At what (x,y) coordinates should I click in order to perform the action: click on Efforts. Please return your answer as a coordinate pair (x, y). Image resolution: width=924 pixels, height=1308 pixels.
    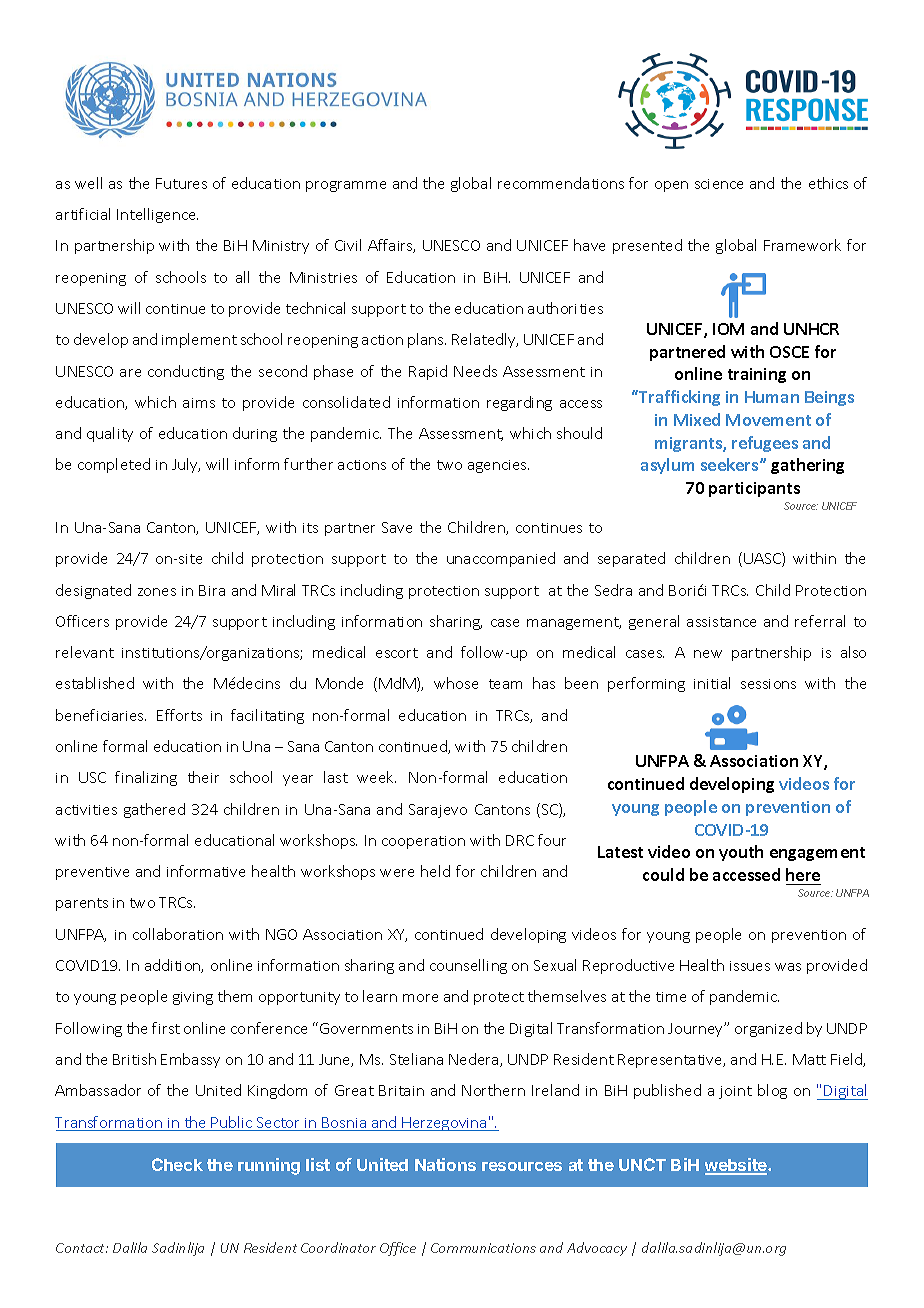
    Looking at the image, I should click on (179, 715).
